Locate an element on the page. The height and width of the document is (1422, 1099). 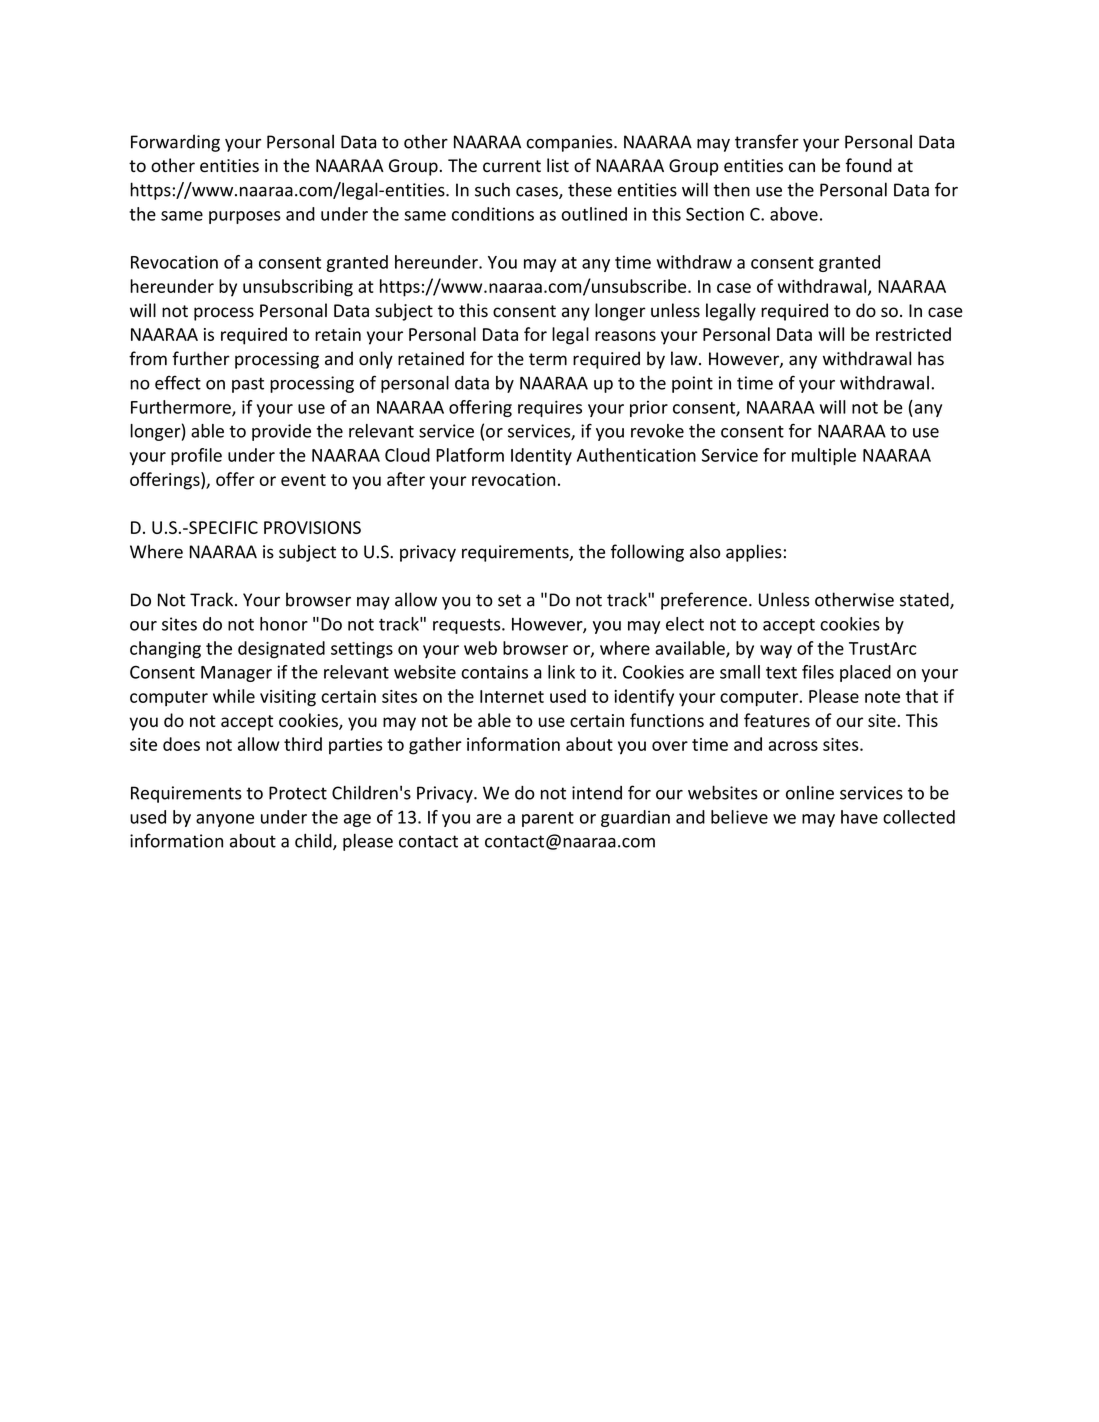
link is located at coordinates (561, 672).
